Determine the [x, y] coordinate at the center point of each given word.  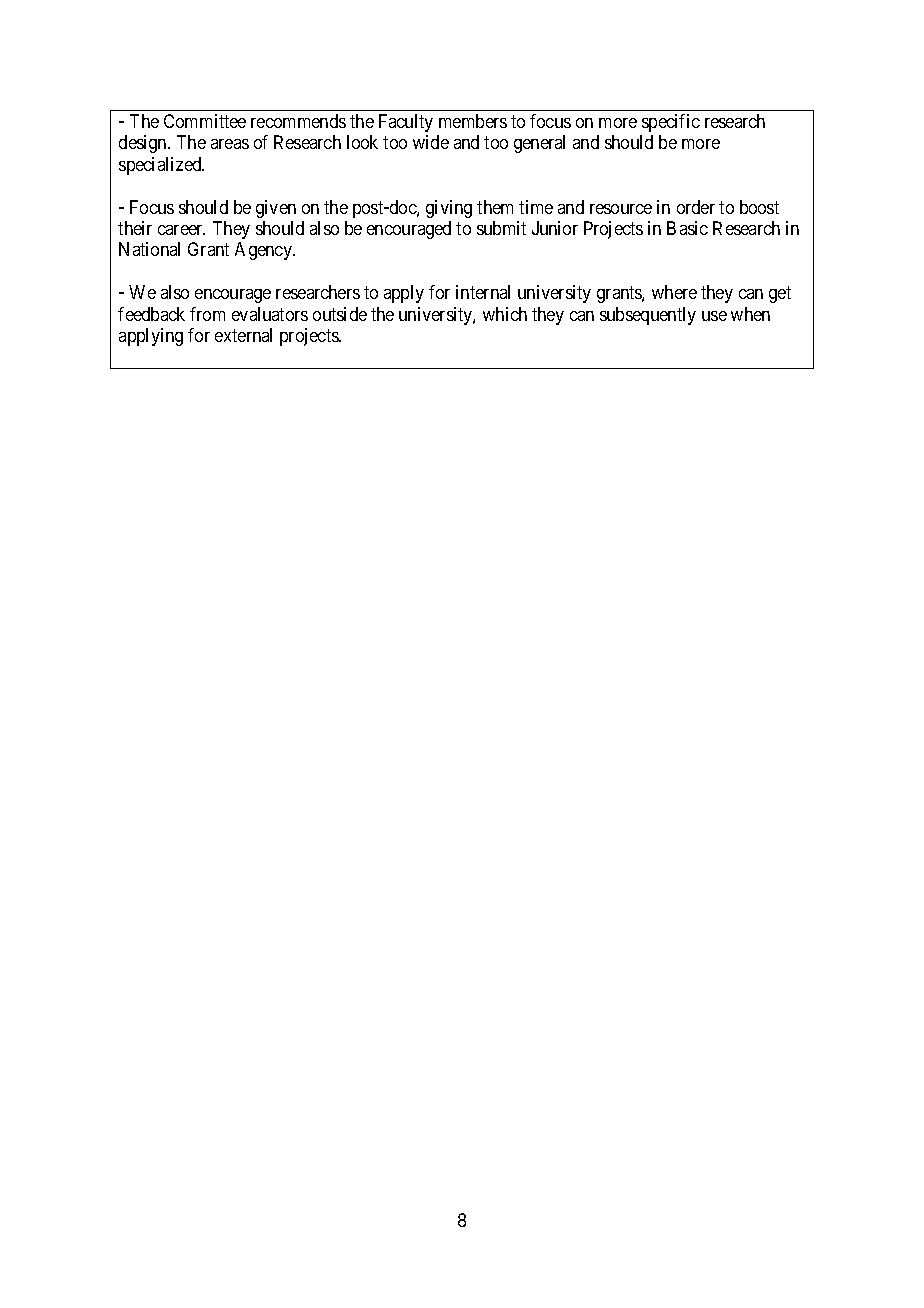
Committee [205, 121]
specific [671, 123]
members [473, 121]
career [181, 230]
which [505, 314]
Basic [687, 228]
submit [501, 228]
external [243, 335]
